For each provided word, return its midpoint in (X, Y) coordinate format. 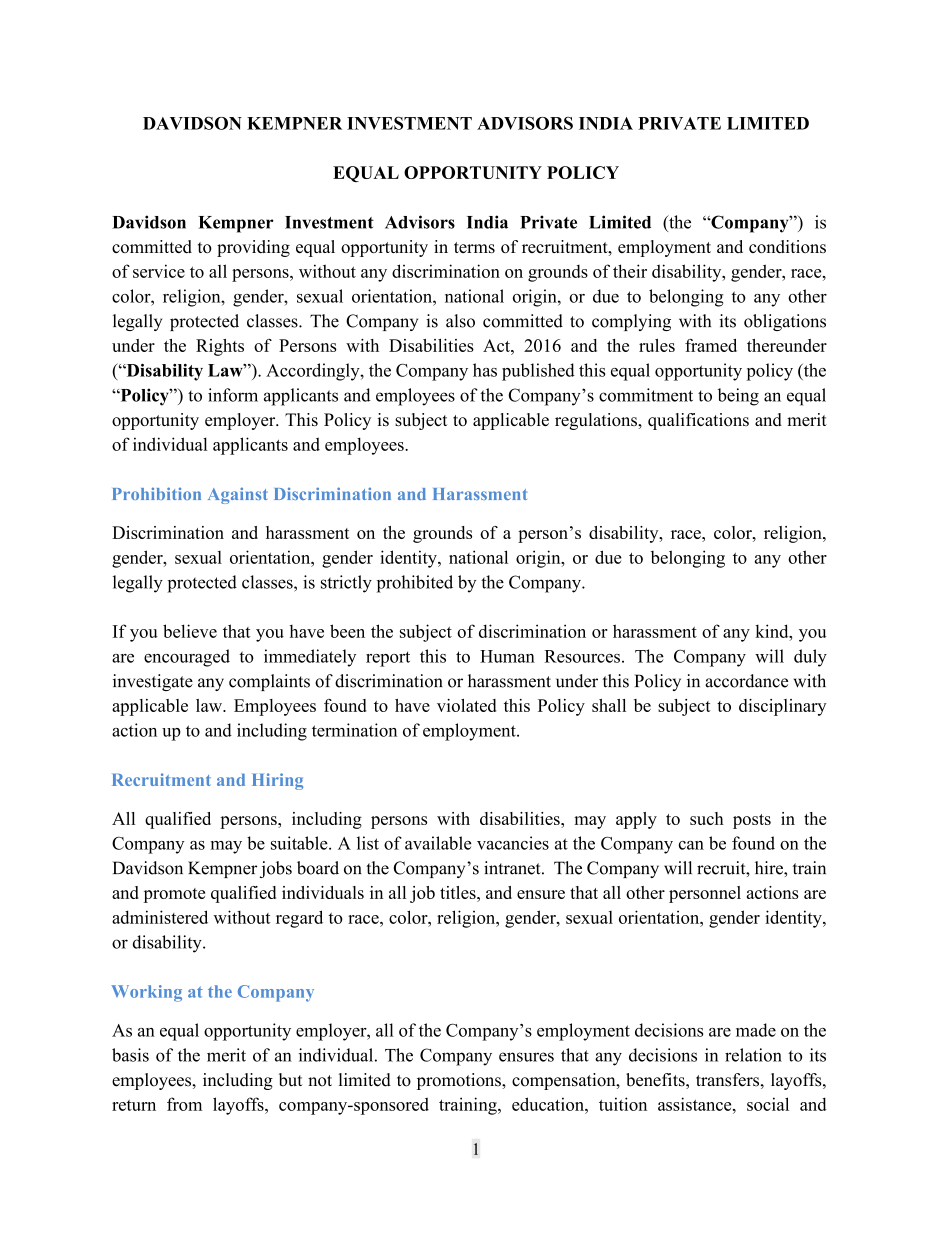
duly (810, 658)
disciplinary (782, 707)
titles (459, 892)
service (159, 271)
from (184, 1104)
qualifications (698, 421)
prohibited (415, 584)
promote (174, 895)
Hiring (277, 781)
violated (466, 705)
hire (770, 868)
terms (474, 247)
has (485, 370)
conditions (787, 246)
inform (233, 395)
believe (190, 631)
